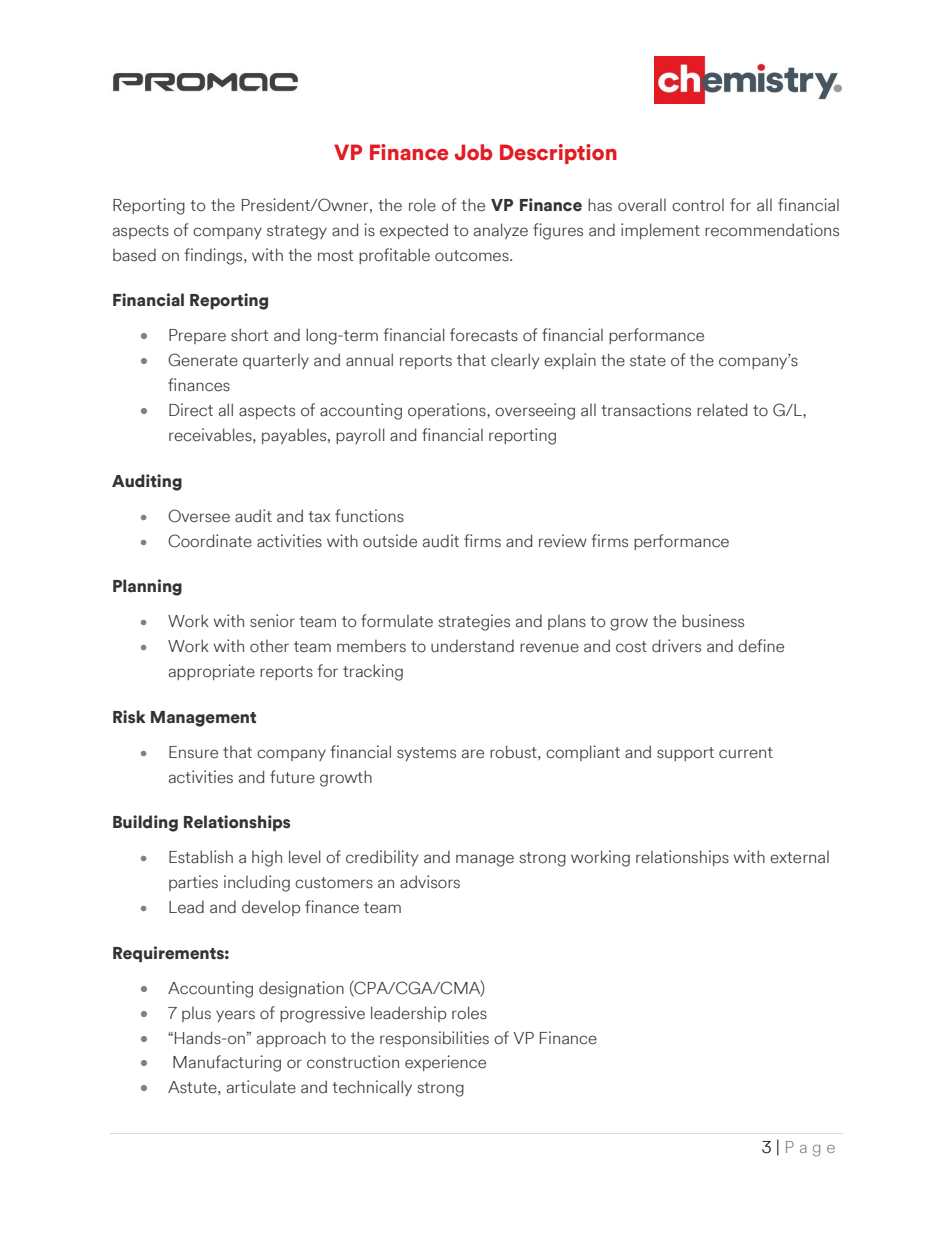  What do you see at coordinates (448, 411) in the screenshot?
I see `operations` at bounding box center [448, 411].
